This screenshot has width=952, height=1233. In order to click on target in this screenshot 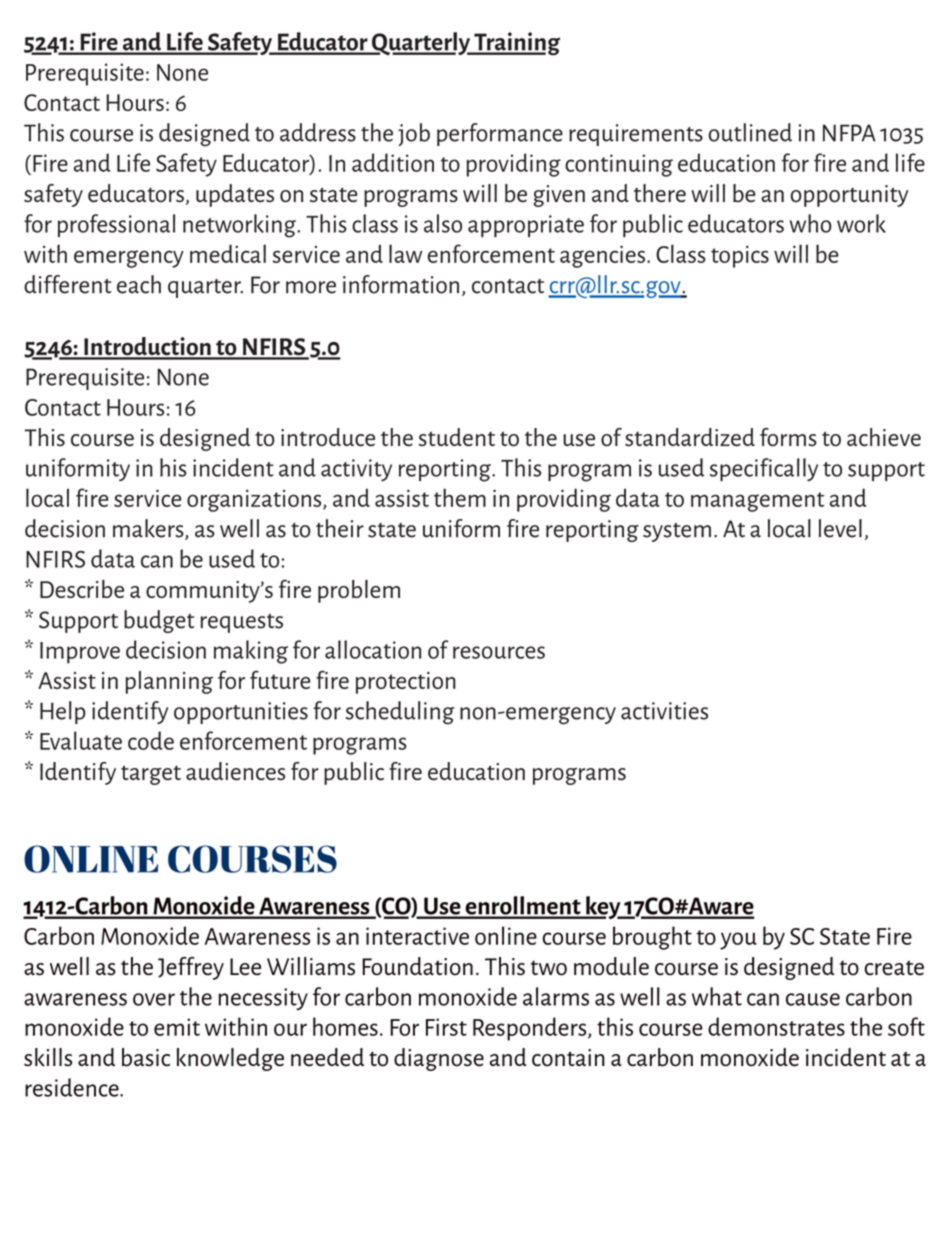, I will do `click(151, 775)`.
